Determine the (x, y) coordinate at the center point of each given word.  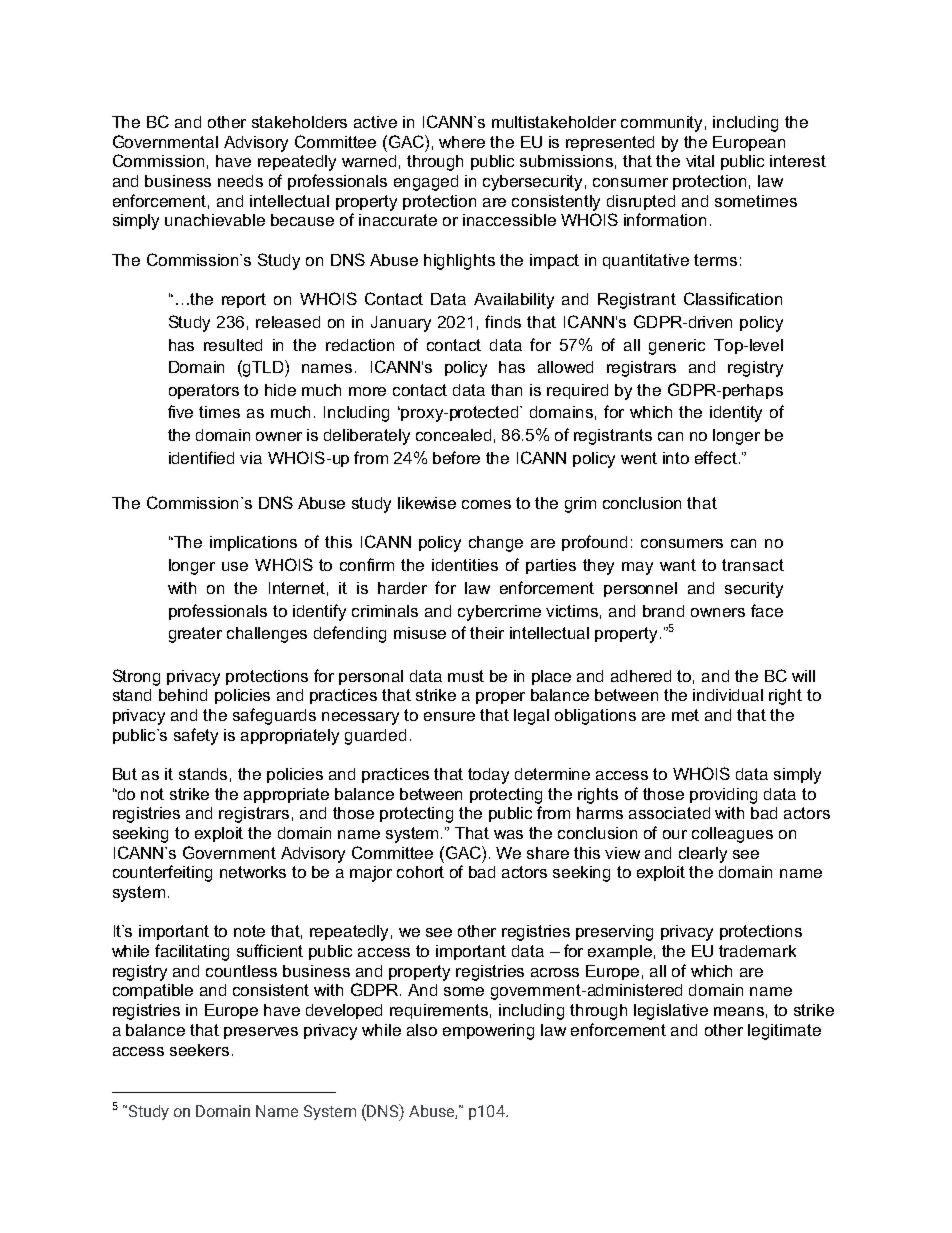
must (466, 676)
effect (716, 457)
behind (183, 695)
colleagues (732, 835)
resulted (233, 345)
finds (503, 321)
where (462, 142)
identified (201, 457)
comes (486, 504)
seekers (199, 1050)
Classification (733, 298)
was (508, 834)
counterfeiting (162, 873)
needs (240, 181)
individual (728, 695)
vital (700, 161)
